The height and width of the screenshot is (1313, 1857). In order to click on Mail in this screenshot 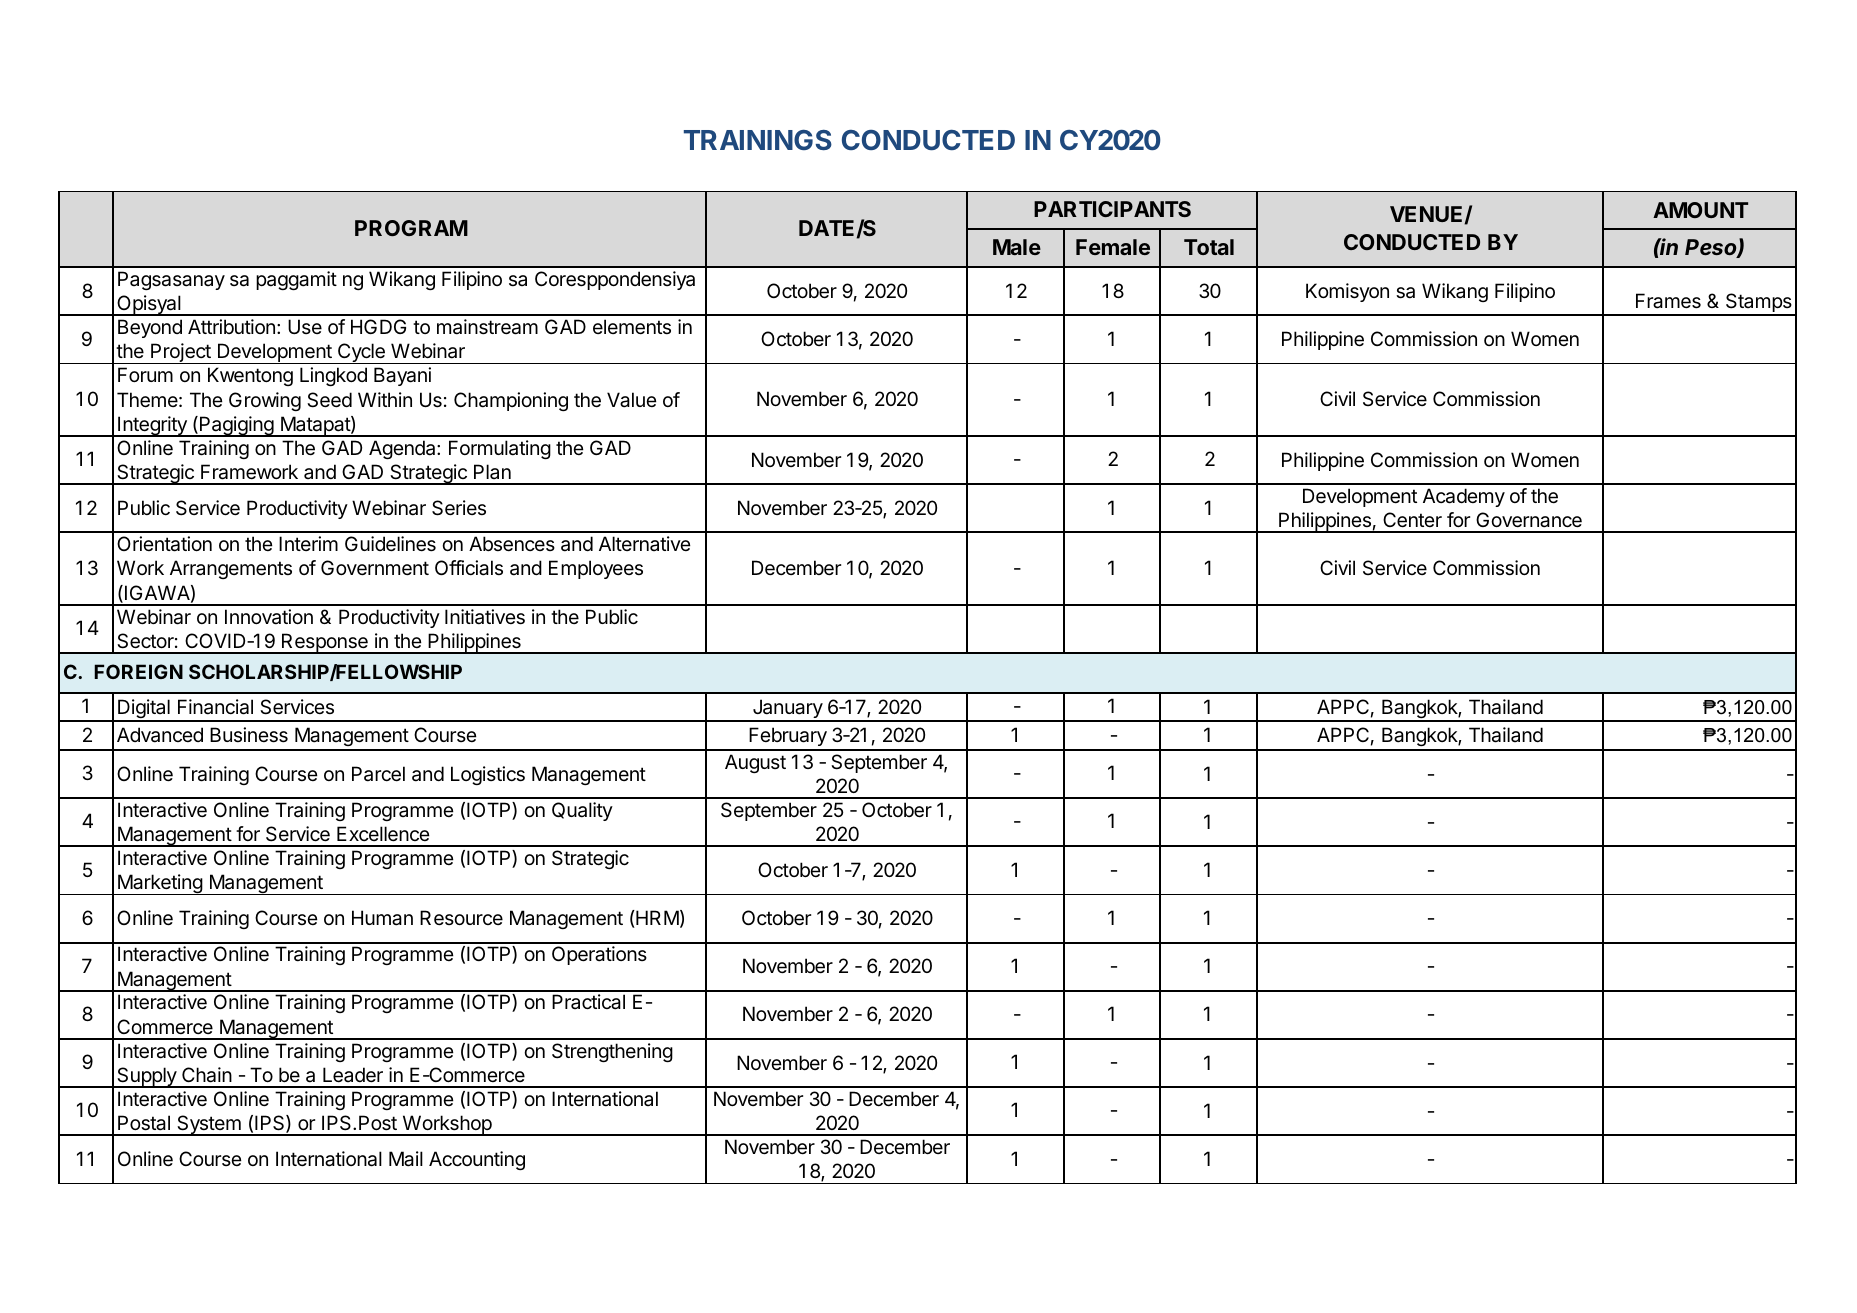, I will do `click(406, 1159)`.
